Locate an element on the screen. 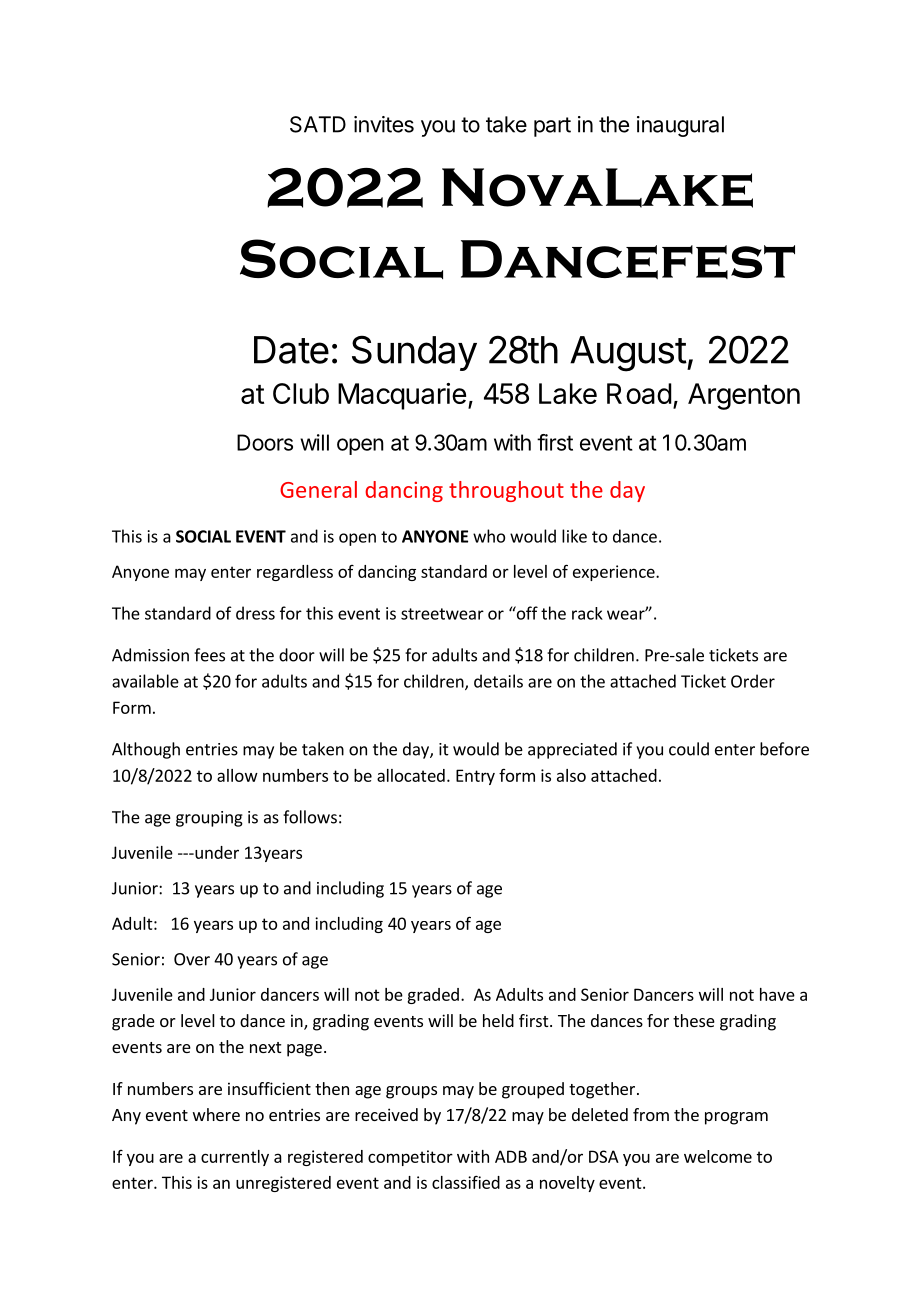  could is located at coordinates (689, 749).
